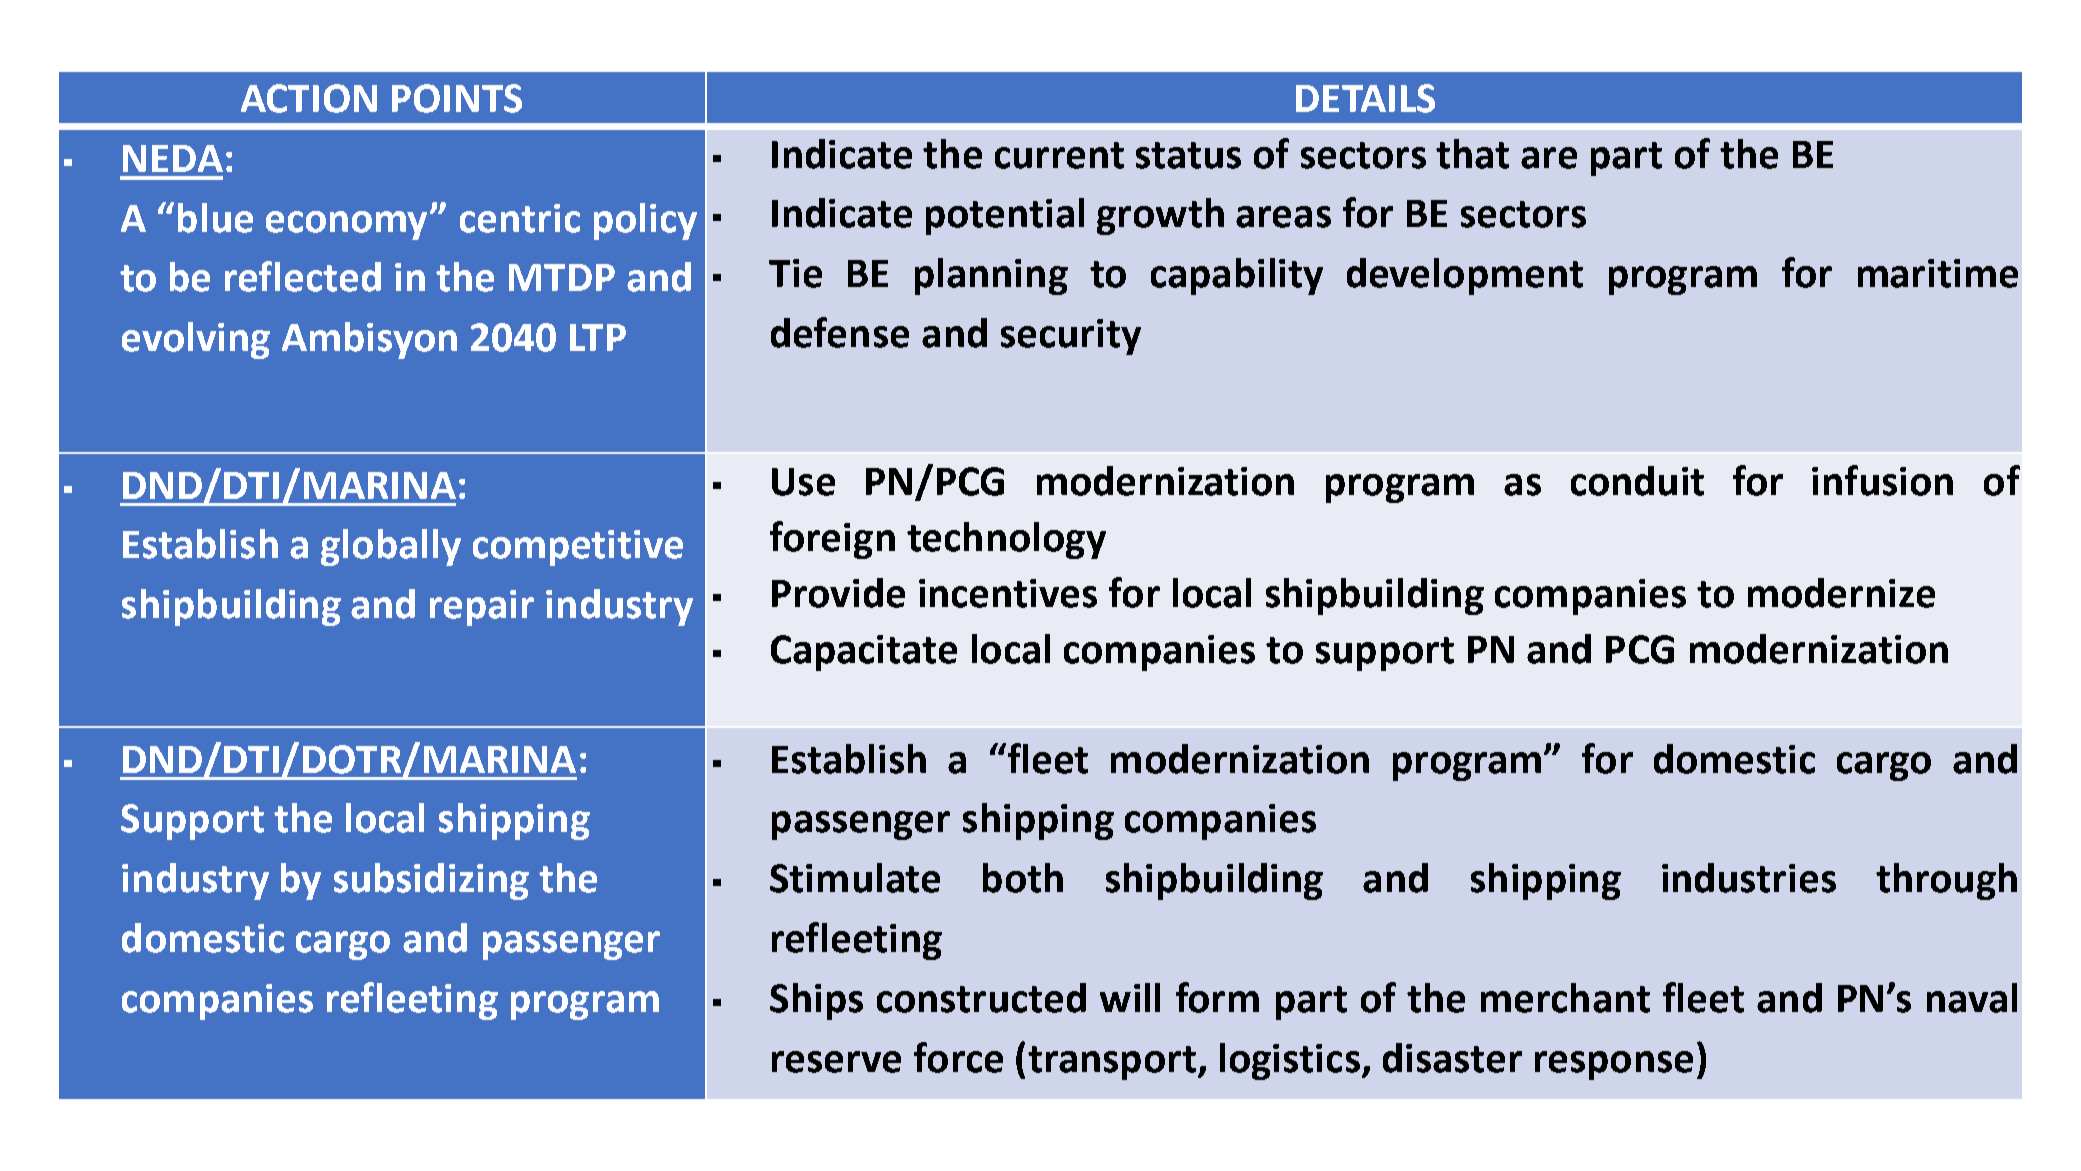  What do you see at coordinates (457, 98) in the screenshot?
I see `POINTS` at bounding box center [457, 98].
